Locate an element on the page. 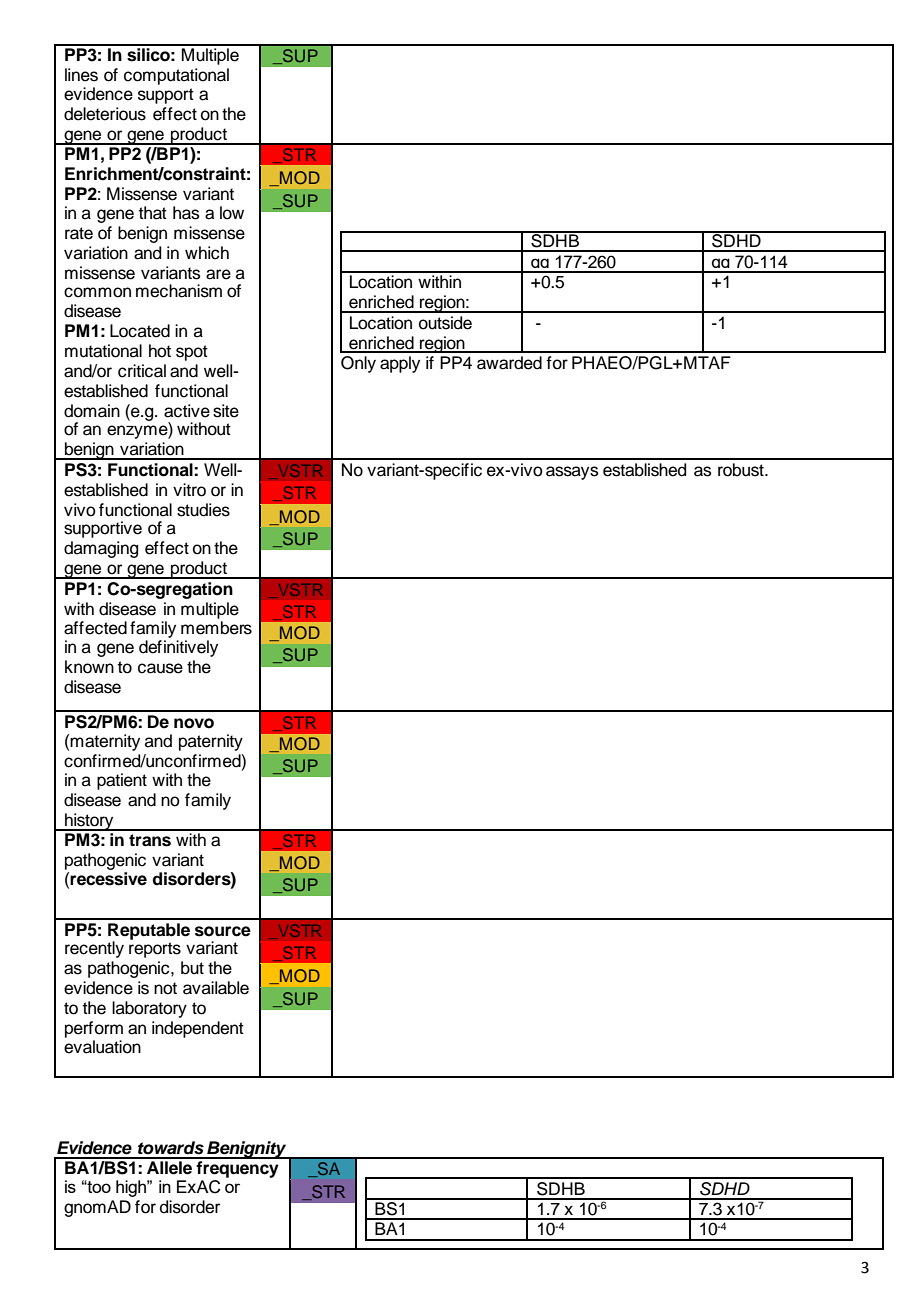 The image size is (924, 1309). outside is located at coordinates (445, 323).
